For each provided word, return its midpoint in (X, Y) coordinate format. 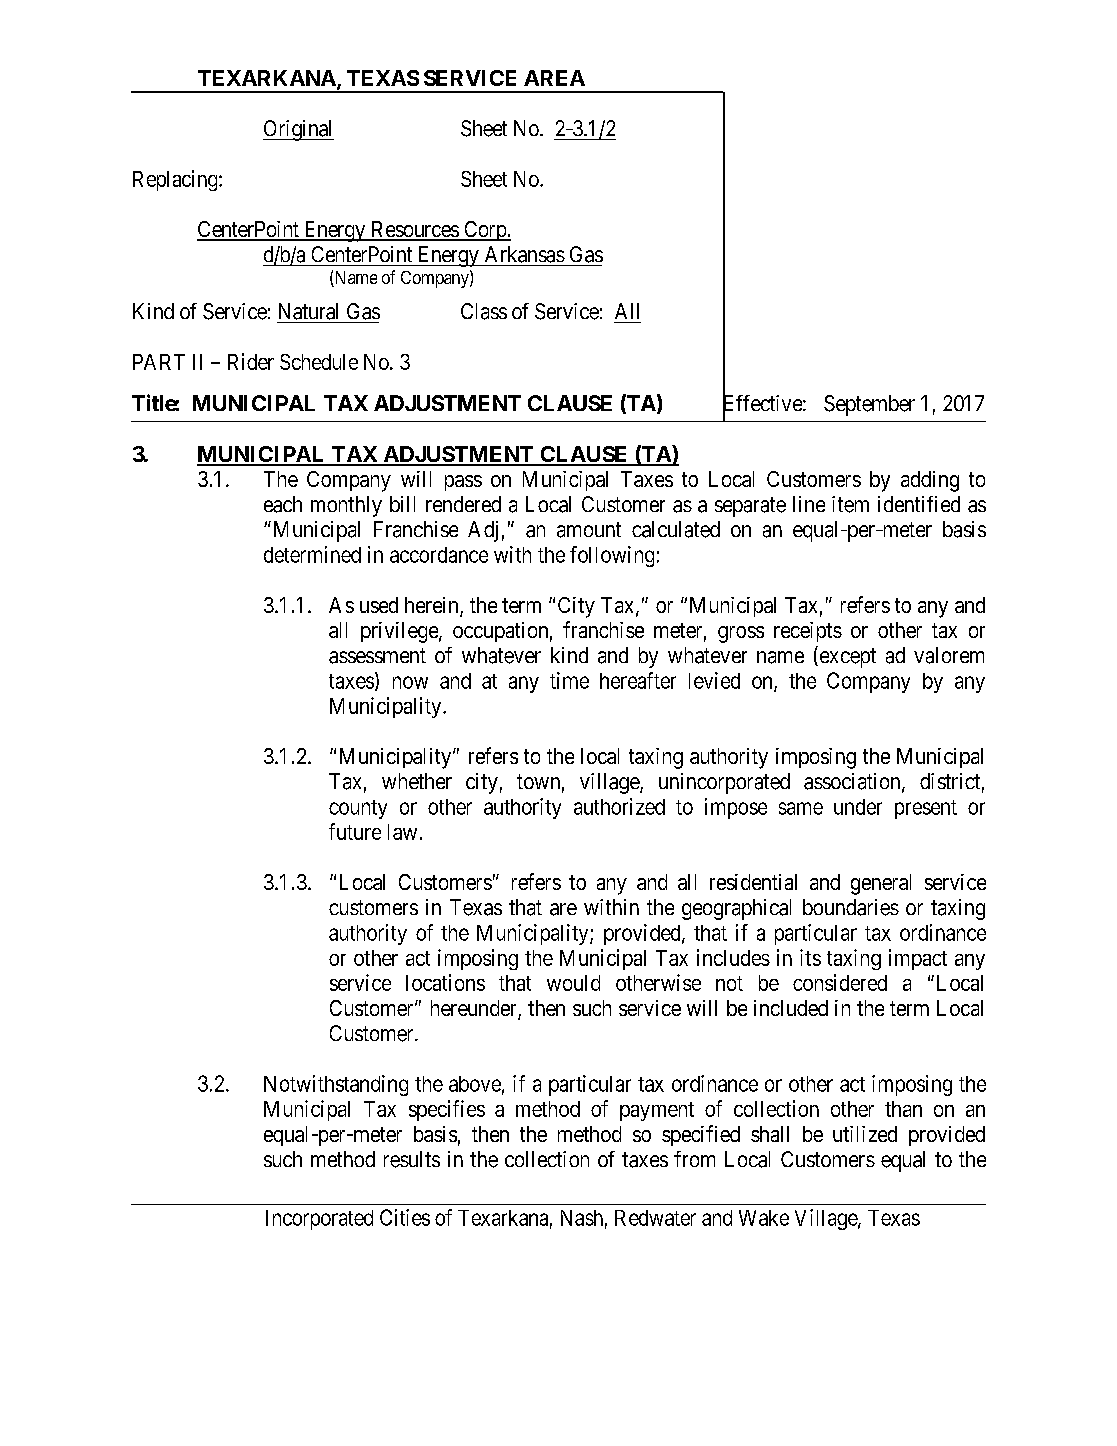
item (850, 504)
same (801, 808)
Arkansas (525, 254)
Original (298, 130)
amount (589, 530)
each (283, 504)
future (355, 831)
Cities (405, 1217)
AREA (554, 78)
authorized (619, 806)
